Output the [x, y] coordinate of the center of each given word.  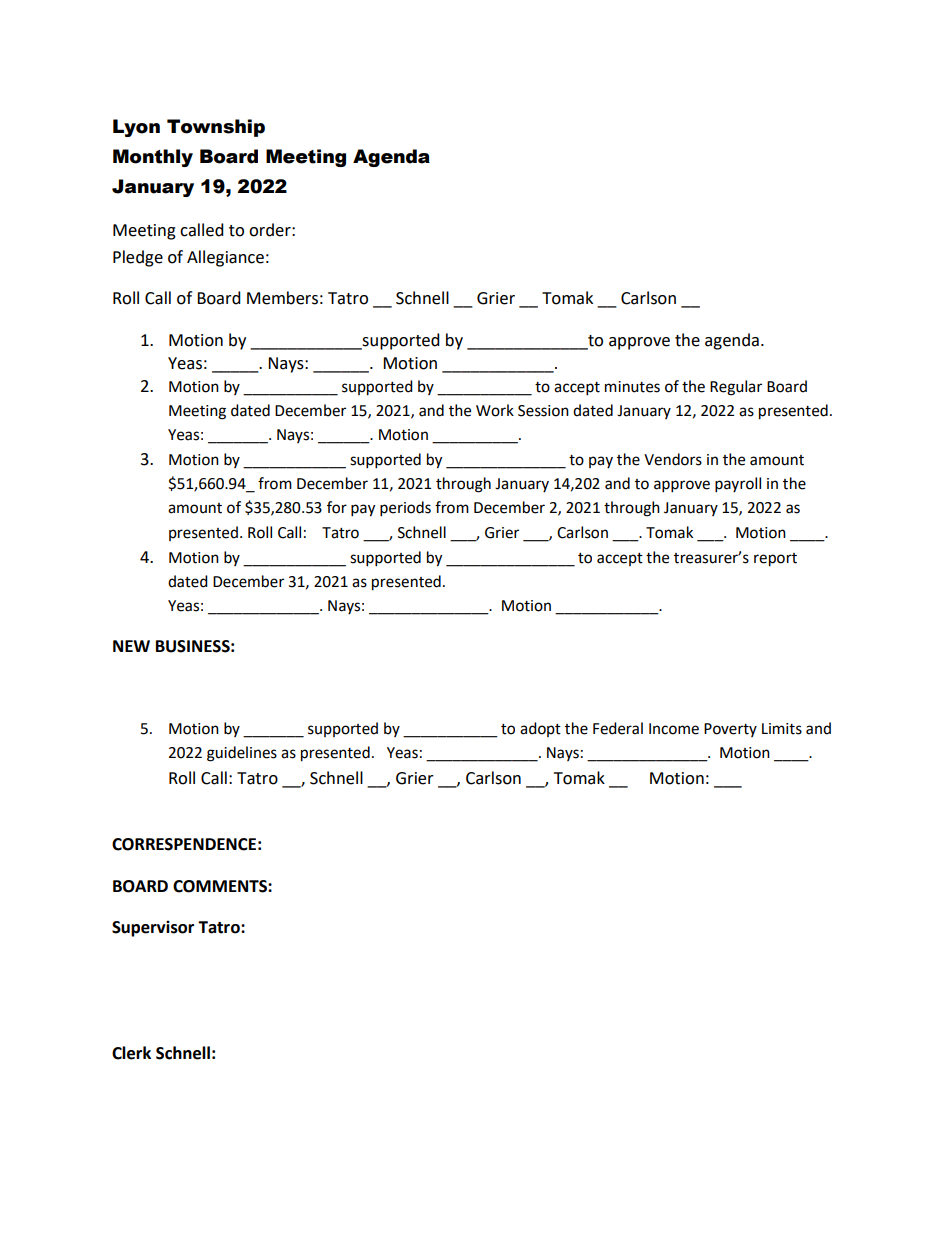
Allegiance [225, 258]
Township [216, 128]
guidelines [242, 754]
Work [495, 410]
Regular [736, 388]
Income [674, 729]
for [337, 507]
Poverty [730, 730]
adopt [540, 729]
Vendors [673, 459]
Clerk [131, 1053]
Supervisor [153, 928]
